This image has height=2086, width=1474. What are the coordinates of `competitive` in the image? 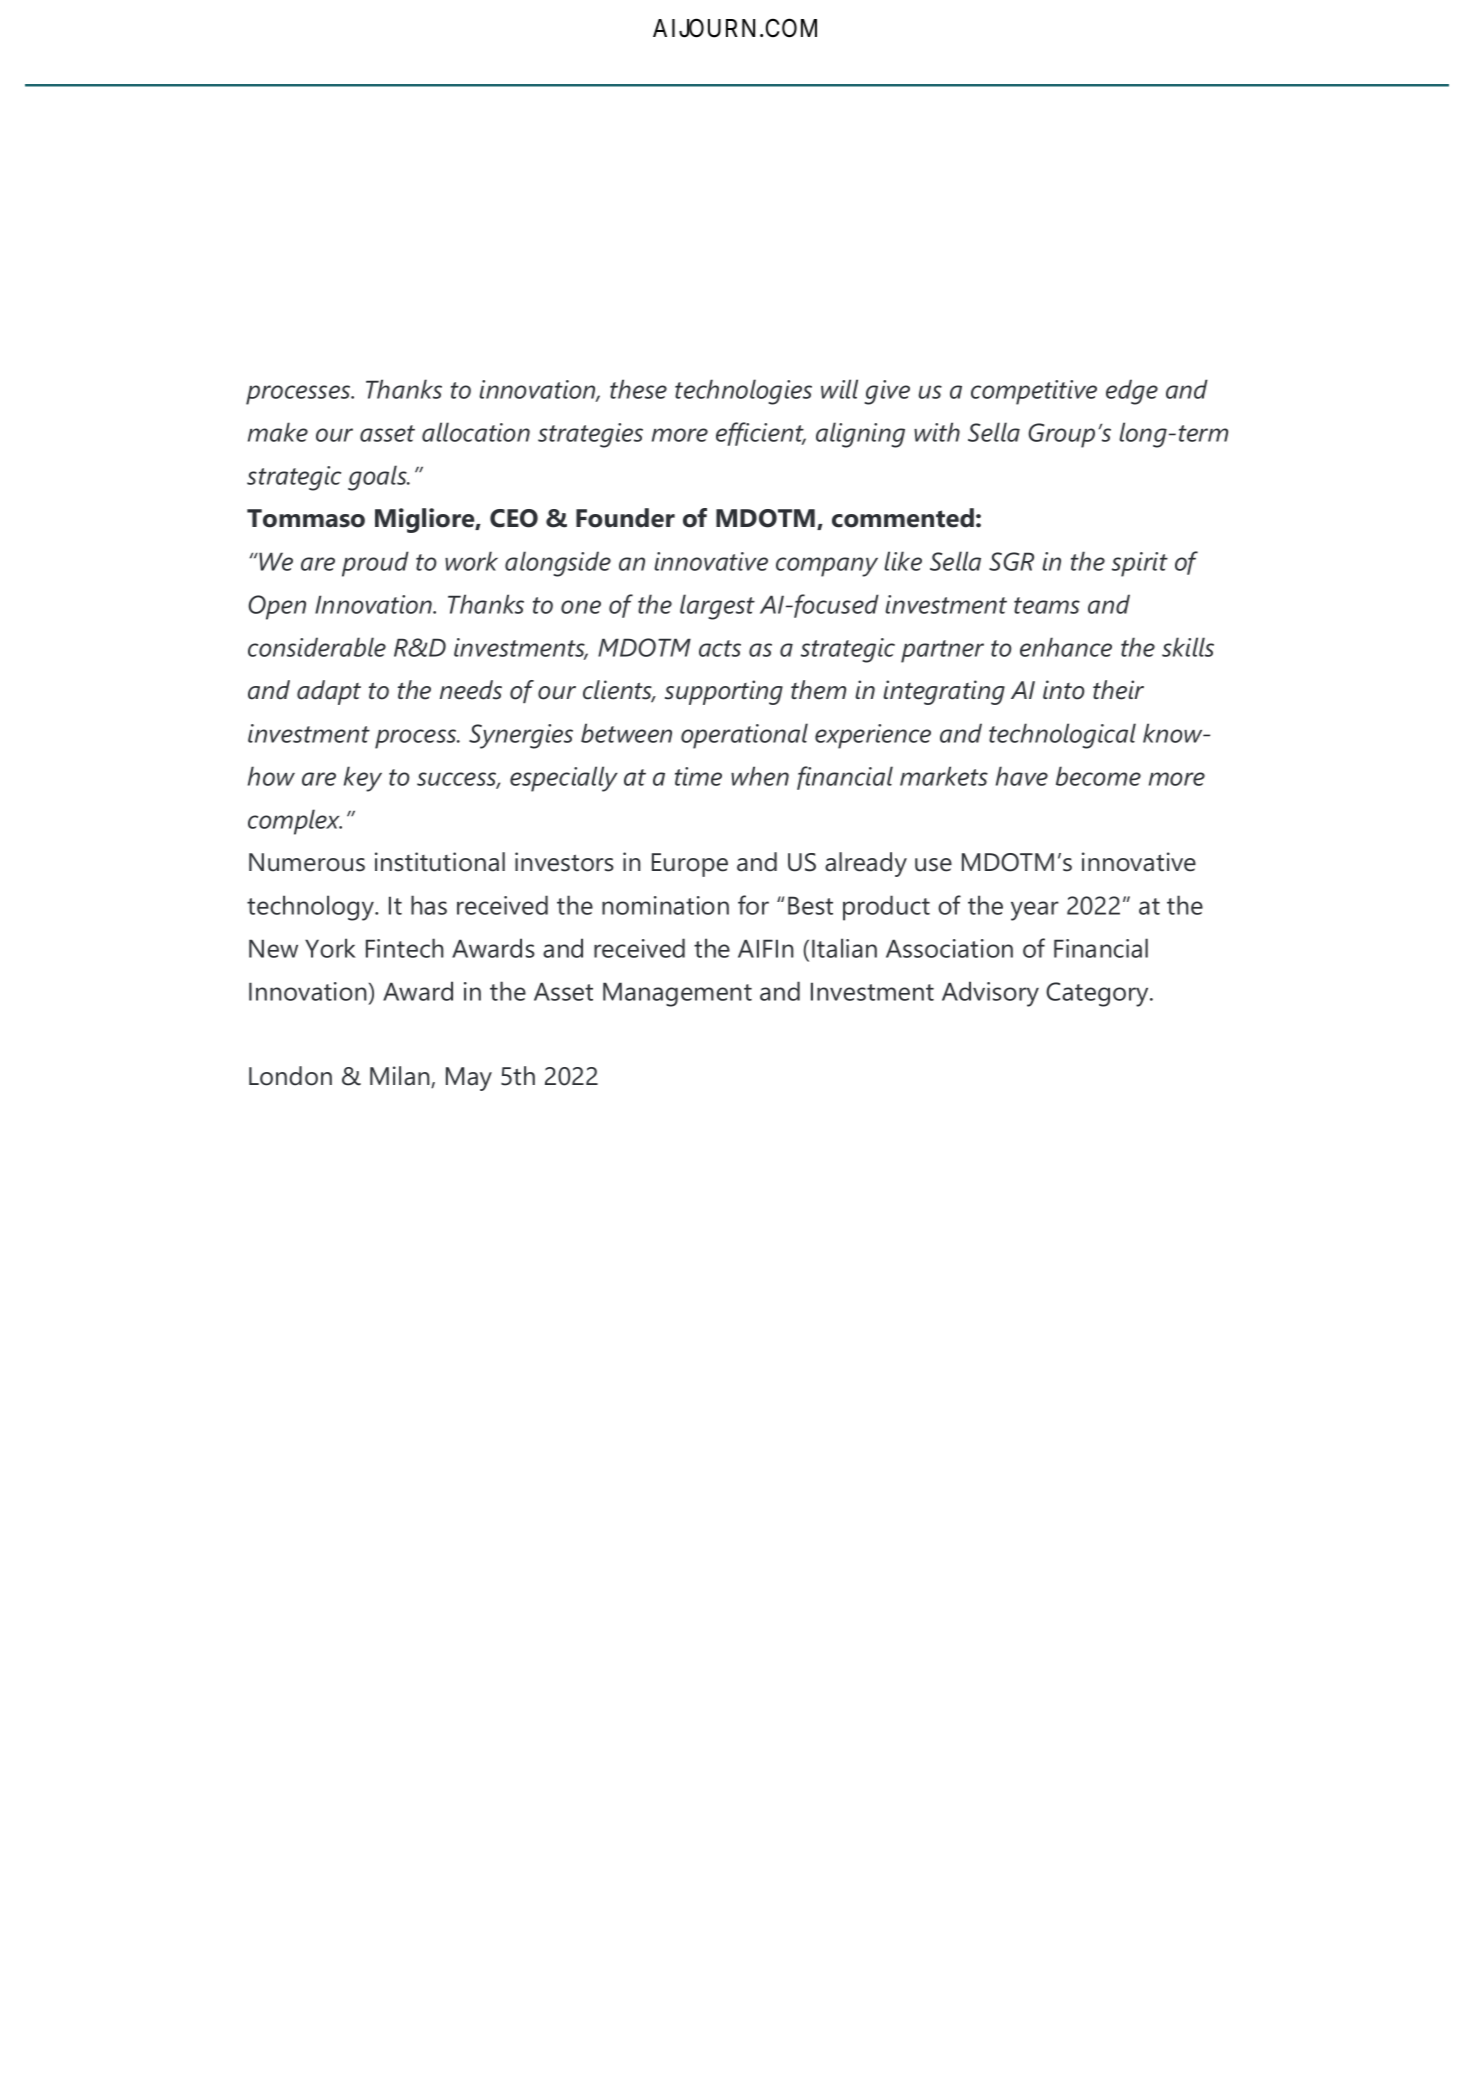 It's located at (1034, 392).
